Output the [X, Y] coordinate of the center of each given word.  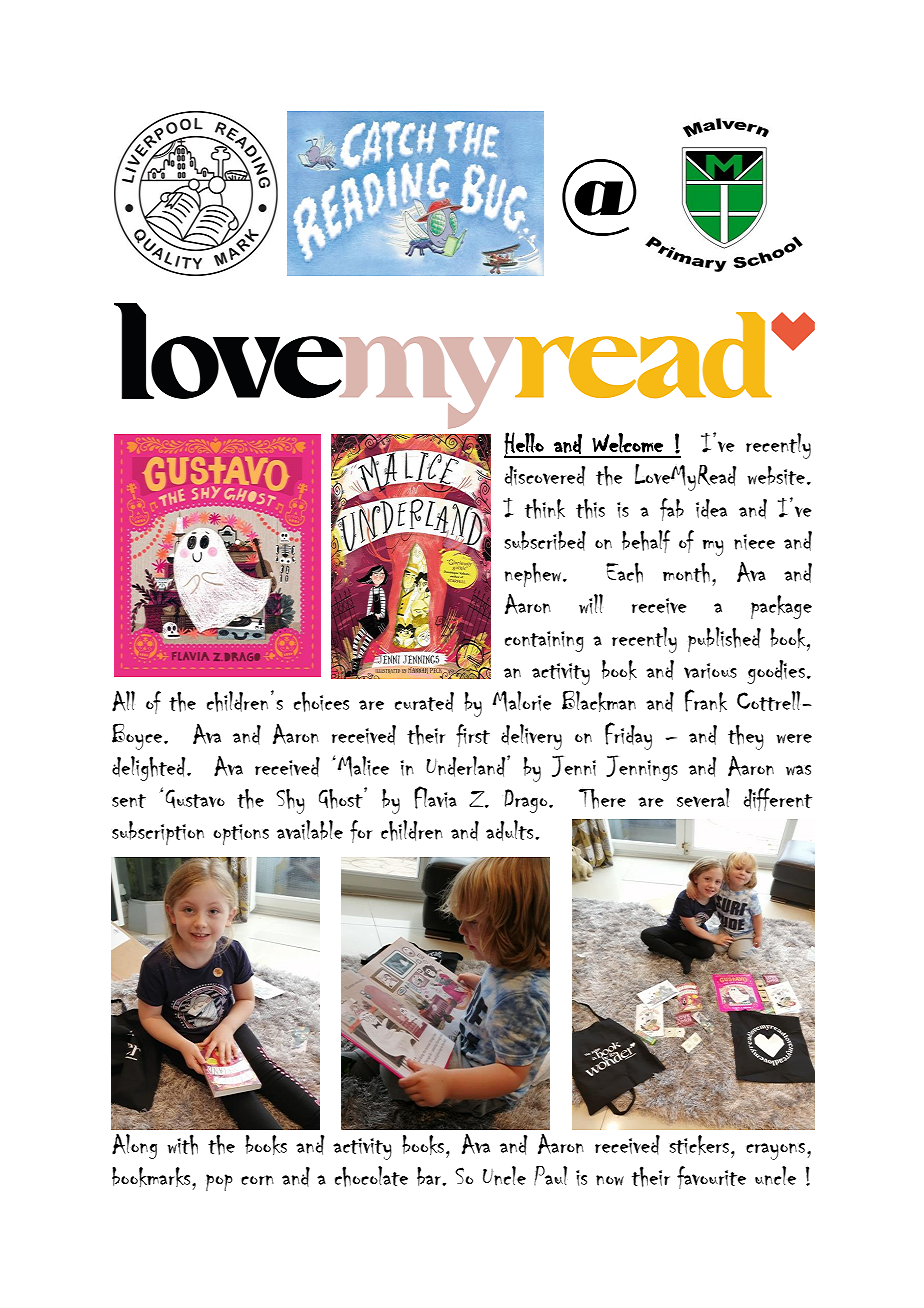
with [182, 1144]
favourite [711, 1177]
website [776, 475]
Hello [525, 445]
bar [430, 1176]
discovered [545, 476]
